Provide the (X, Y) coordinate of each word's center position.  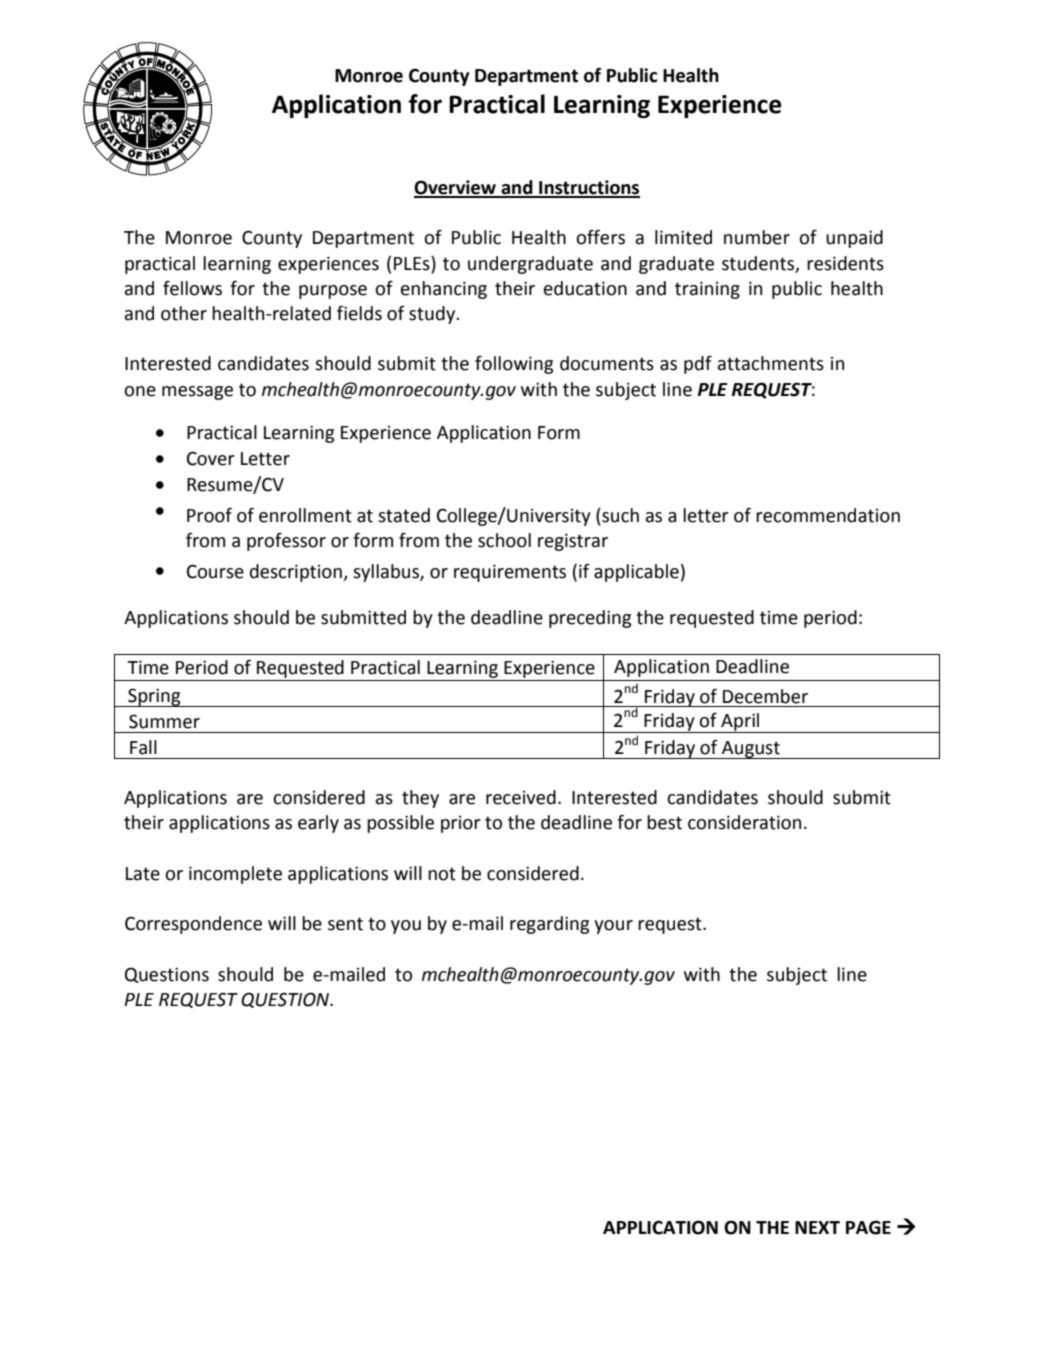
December (765, 696)
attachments (771, 363)
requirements (510, 573)
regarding (549, 925)
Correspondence (193, 925)
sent (345, 924)
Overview (456, 188)
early (318, 824)
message (197, 393)
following (514, 365)
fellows (192, 288)
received (521, 797)
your (613, 927)
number (757, 237)
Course (215, 571)
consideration (744, 822)
